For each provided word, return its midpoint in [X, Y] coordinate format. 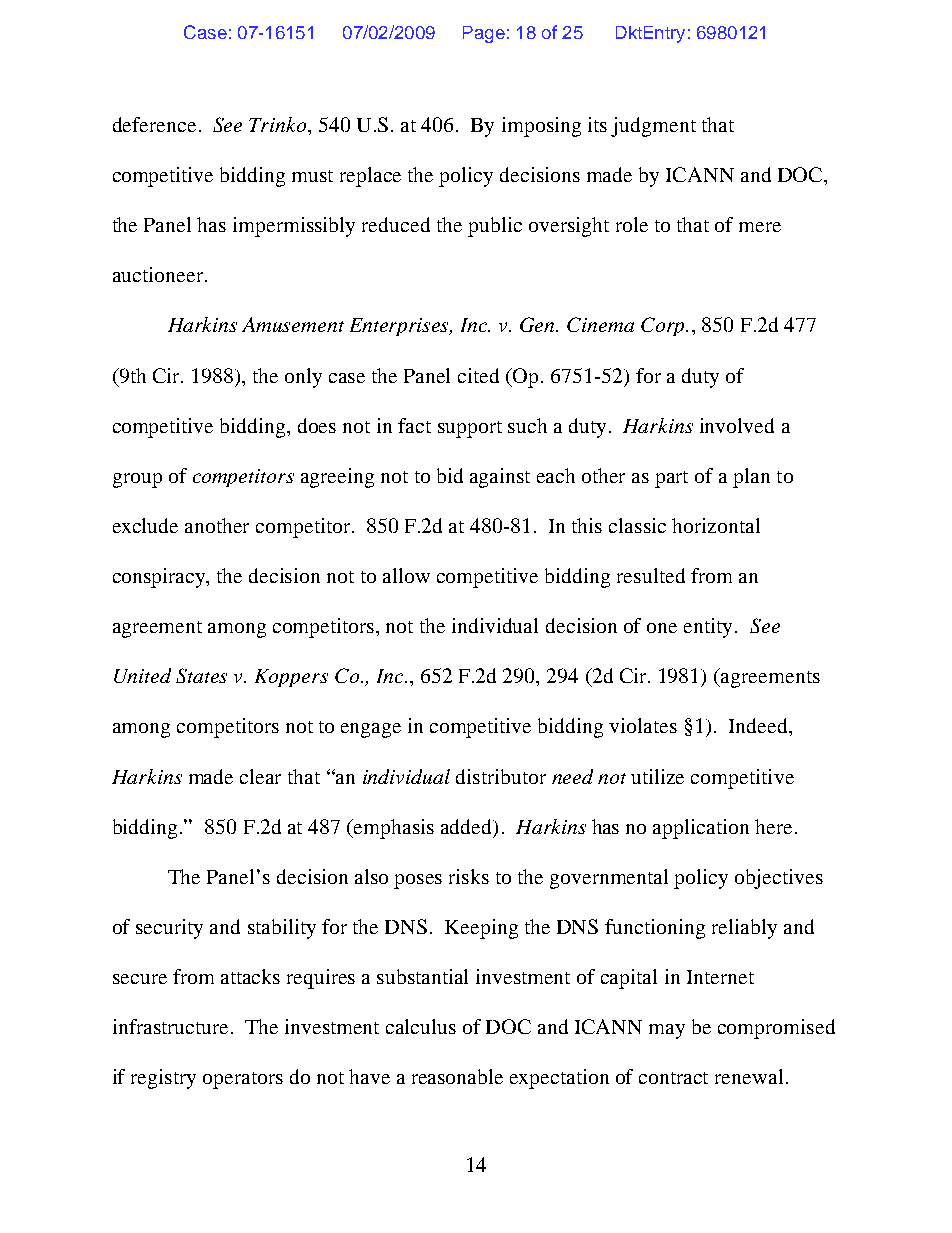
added [468, 827]
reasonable [457, 1076]
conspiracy [160, 578]
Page [484, 34]
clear [260, 776]
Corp [664, 326]
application [701, 829]
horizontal [716, 525]
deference [154, 124]
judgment [653, 127]
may [667, 1031]
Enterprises [401, 327]
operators [243, 1080]
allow [406, 575]
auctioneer [158, 274]
